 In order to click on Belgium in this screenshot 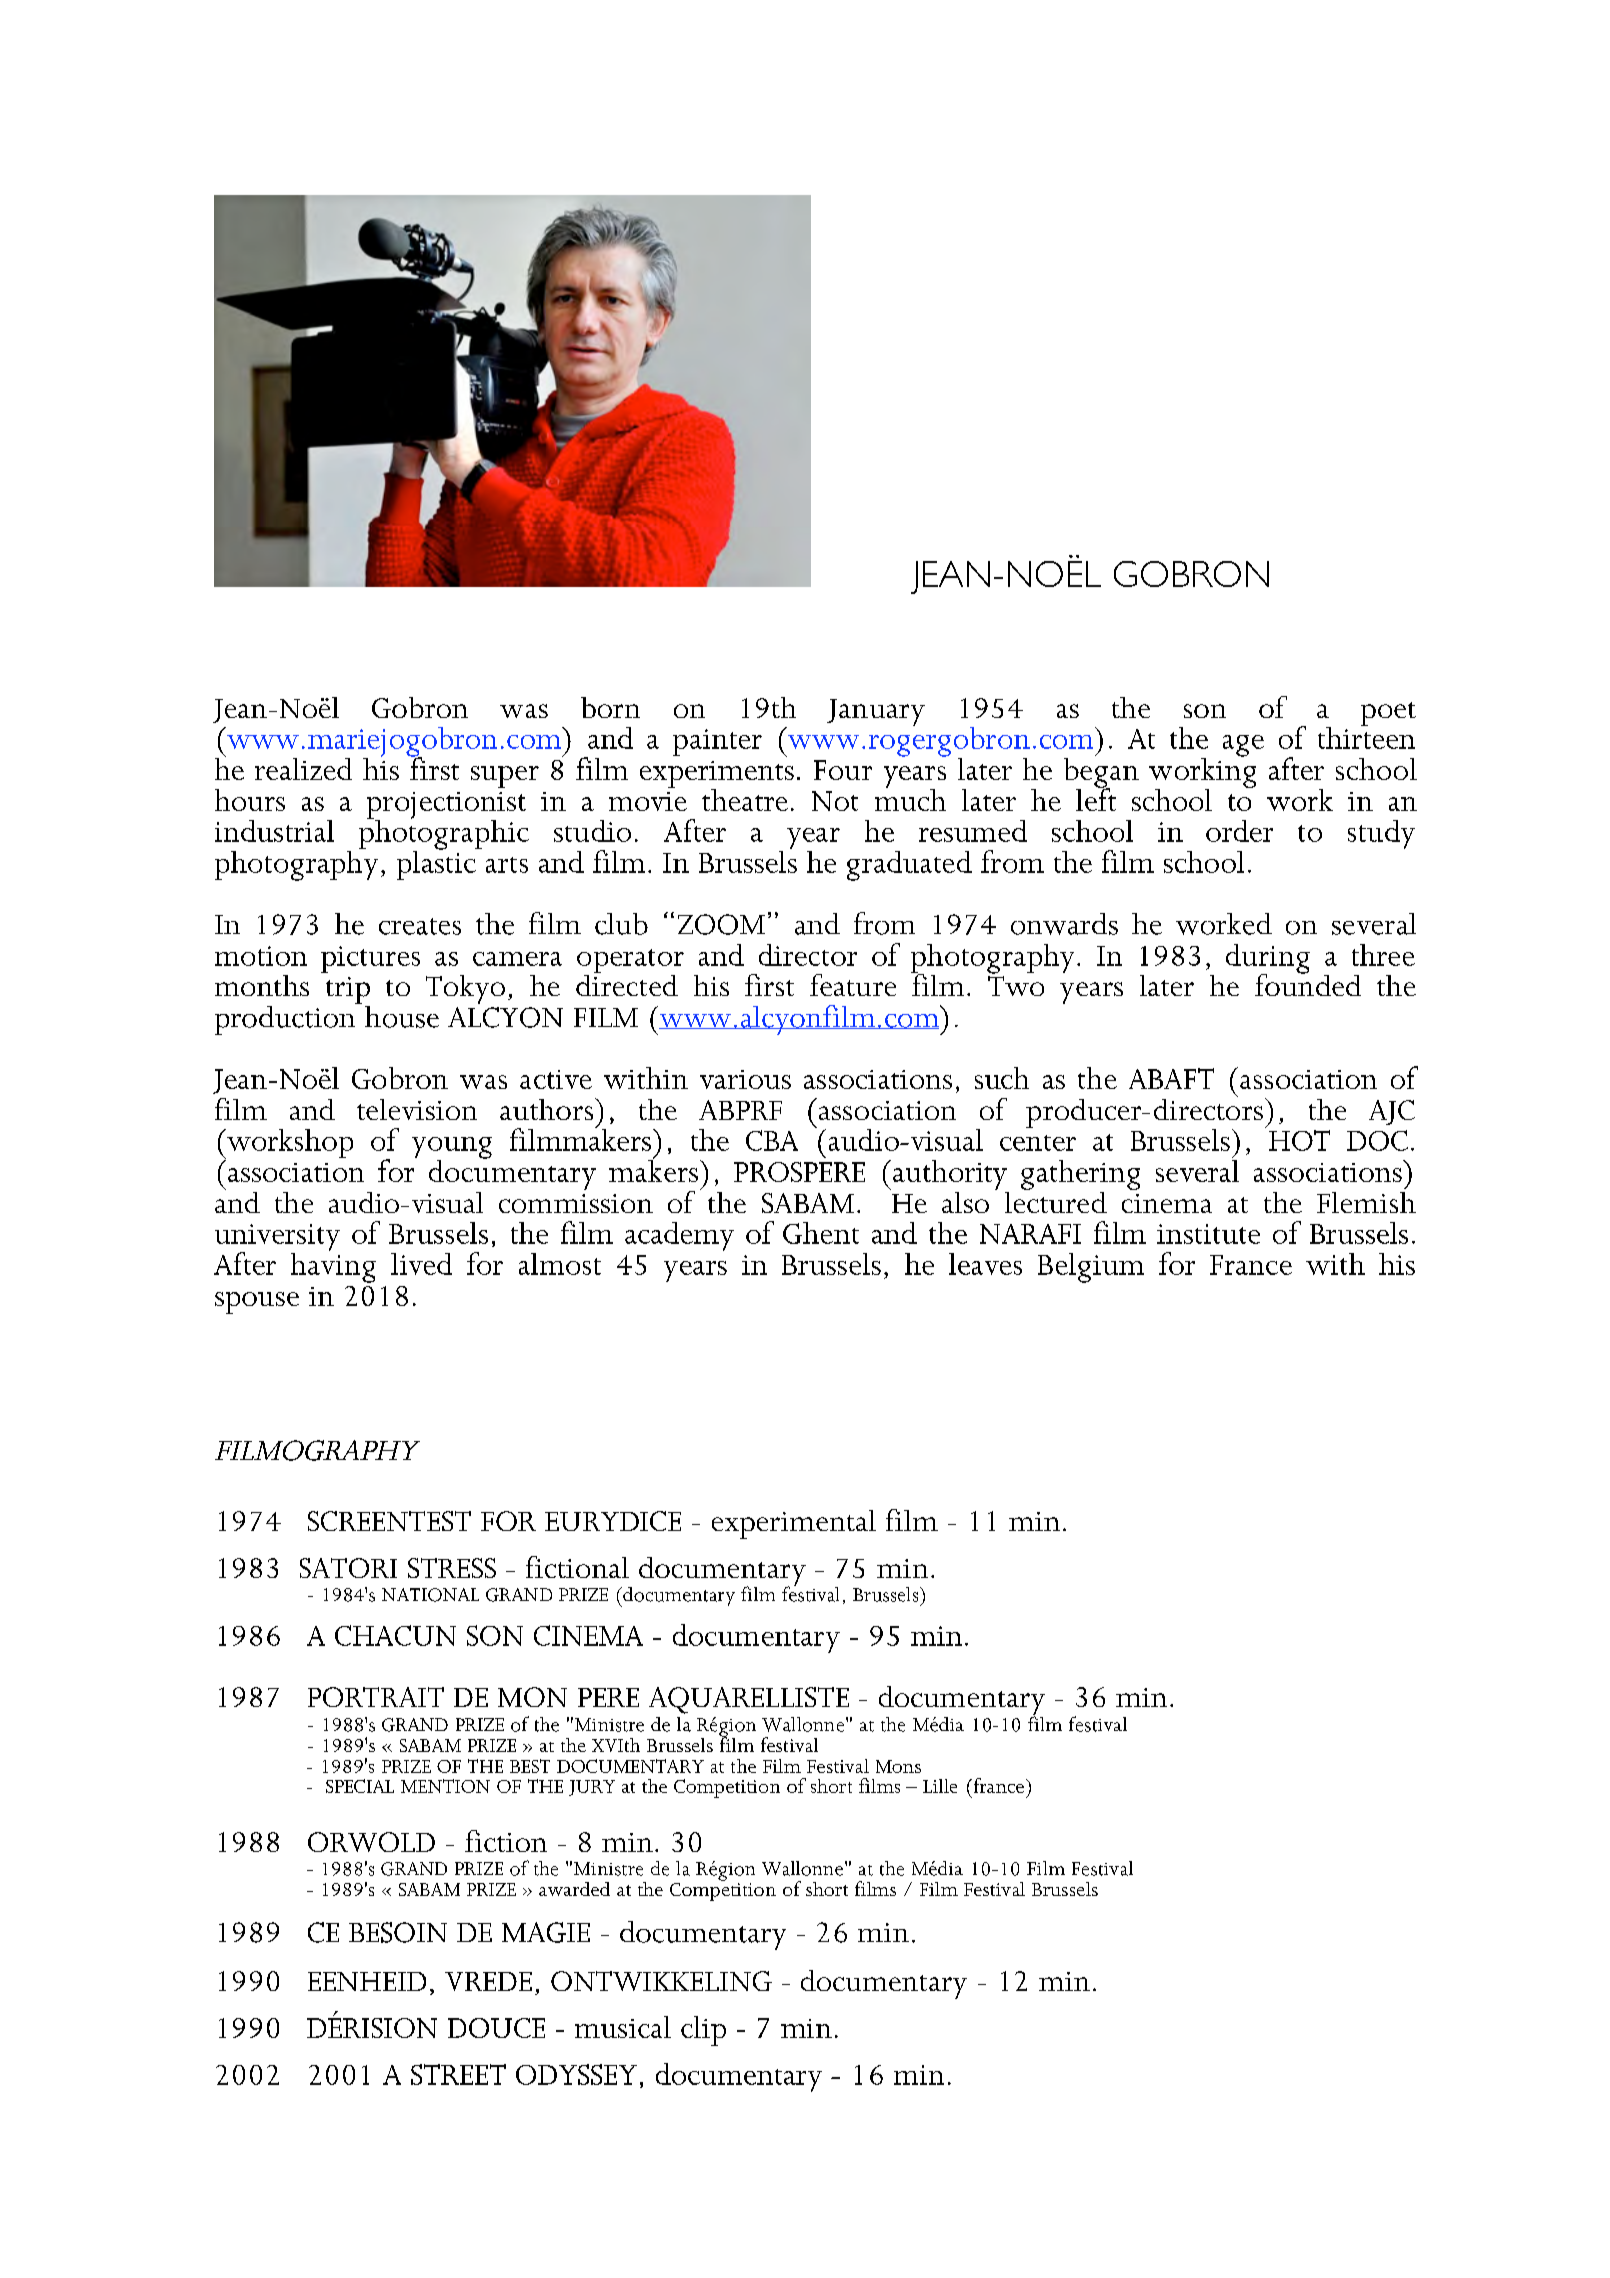, I will do `click(1091, 1268)`.
